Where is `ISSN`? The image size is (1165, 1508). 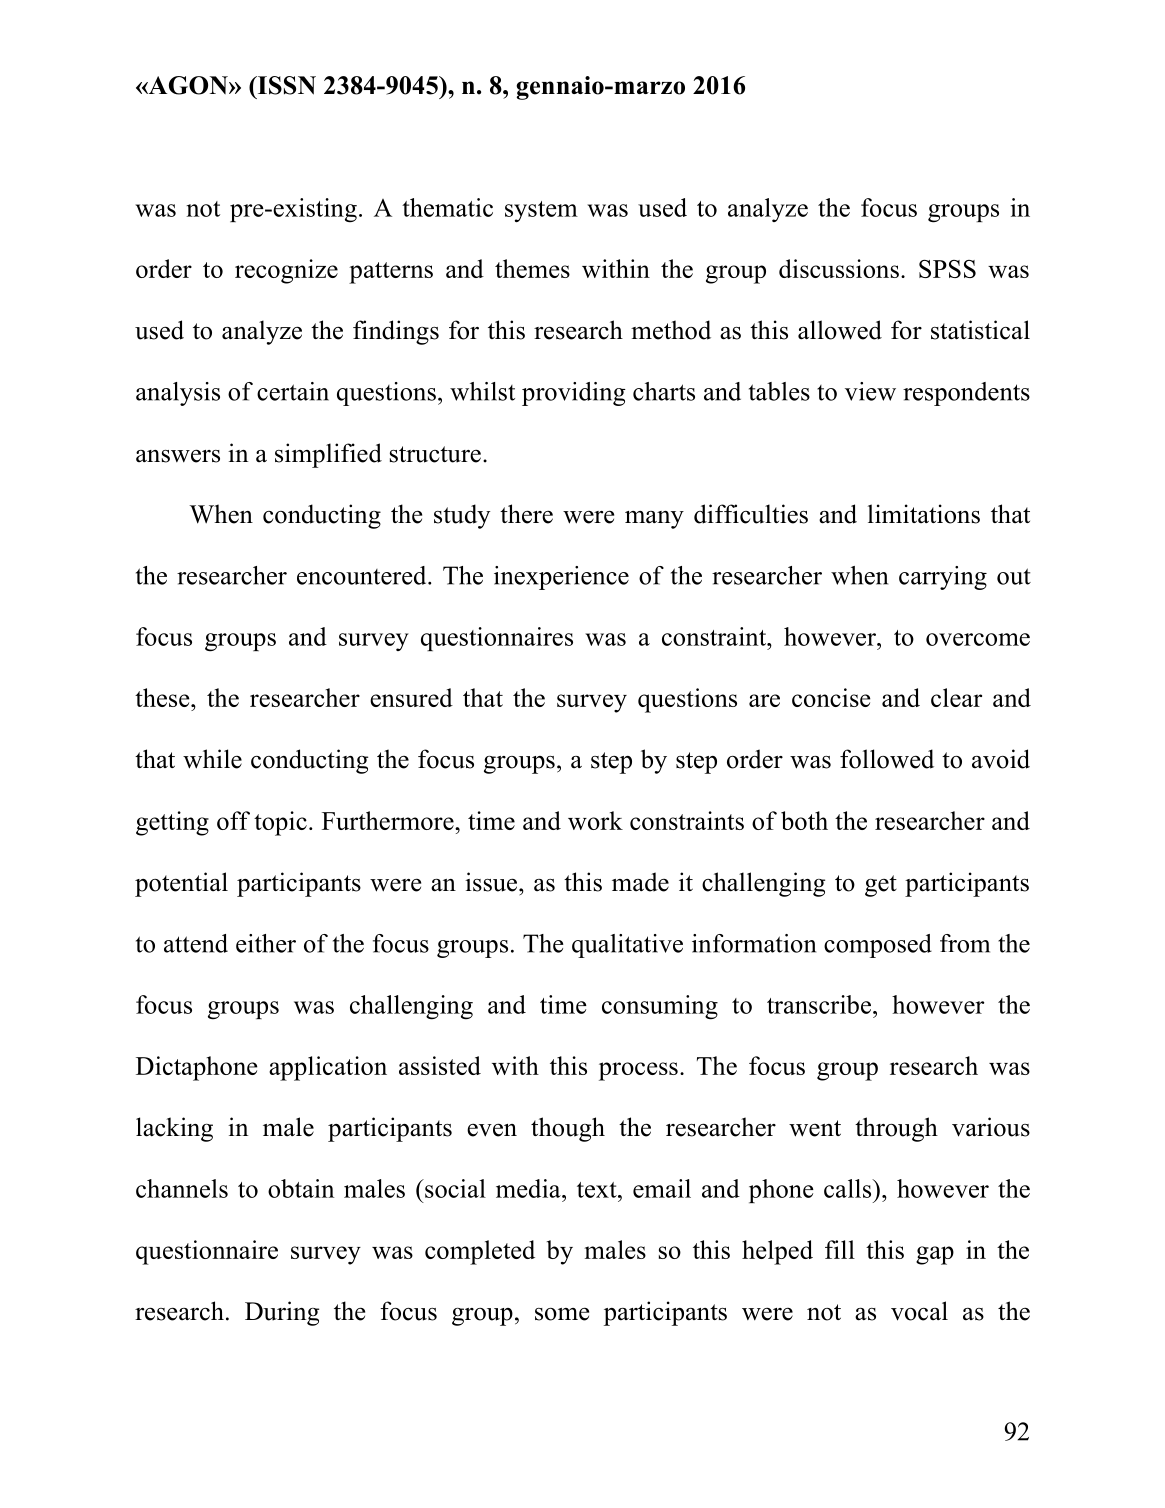 ISSN is located at coordinates (285, 85).
